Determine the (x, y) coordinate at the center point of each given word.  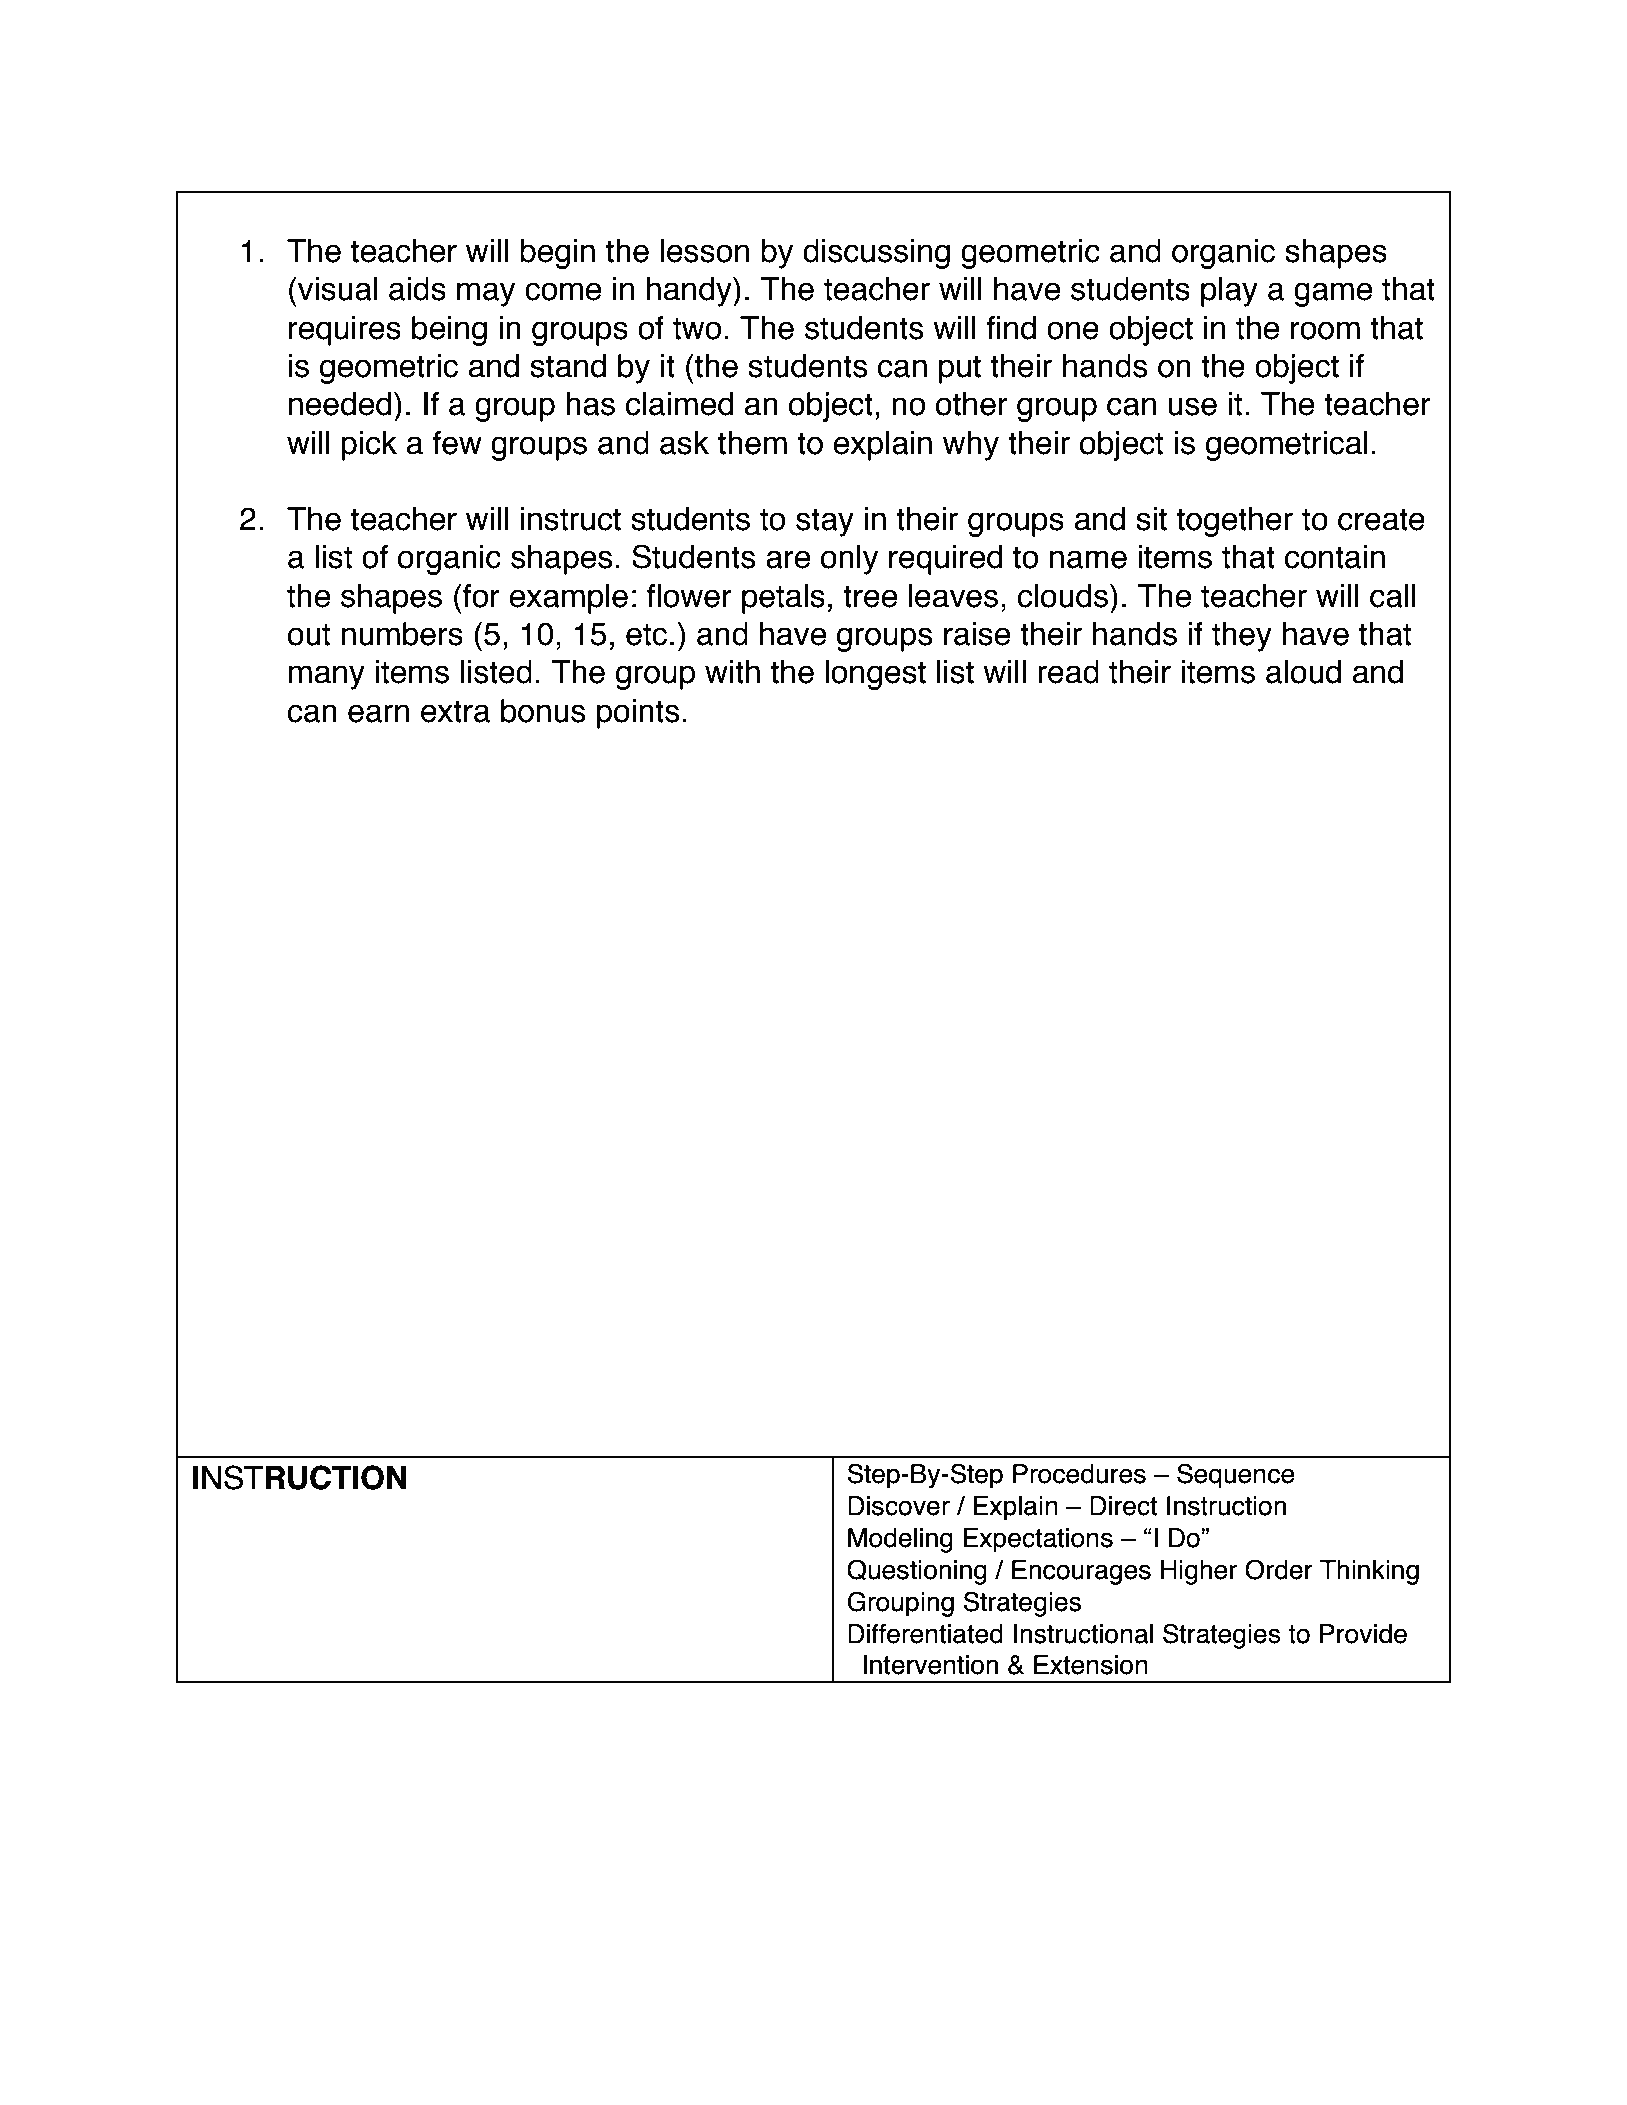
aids (417, 289)
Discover (899, 1506)
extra (455, 711)
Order (1278, 1570)
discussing (876, 254)
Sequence (1235, 1476)
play (1229, 292)
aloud (1303, 672)
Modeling (900, 1540)
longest (875, 675)
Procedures (1079, 1474)
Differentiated (925, 1634)
